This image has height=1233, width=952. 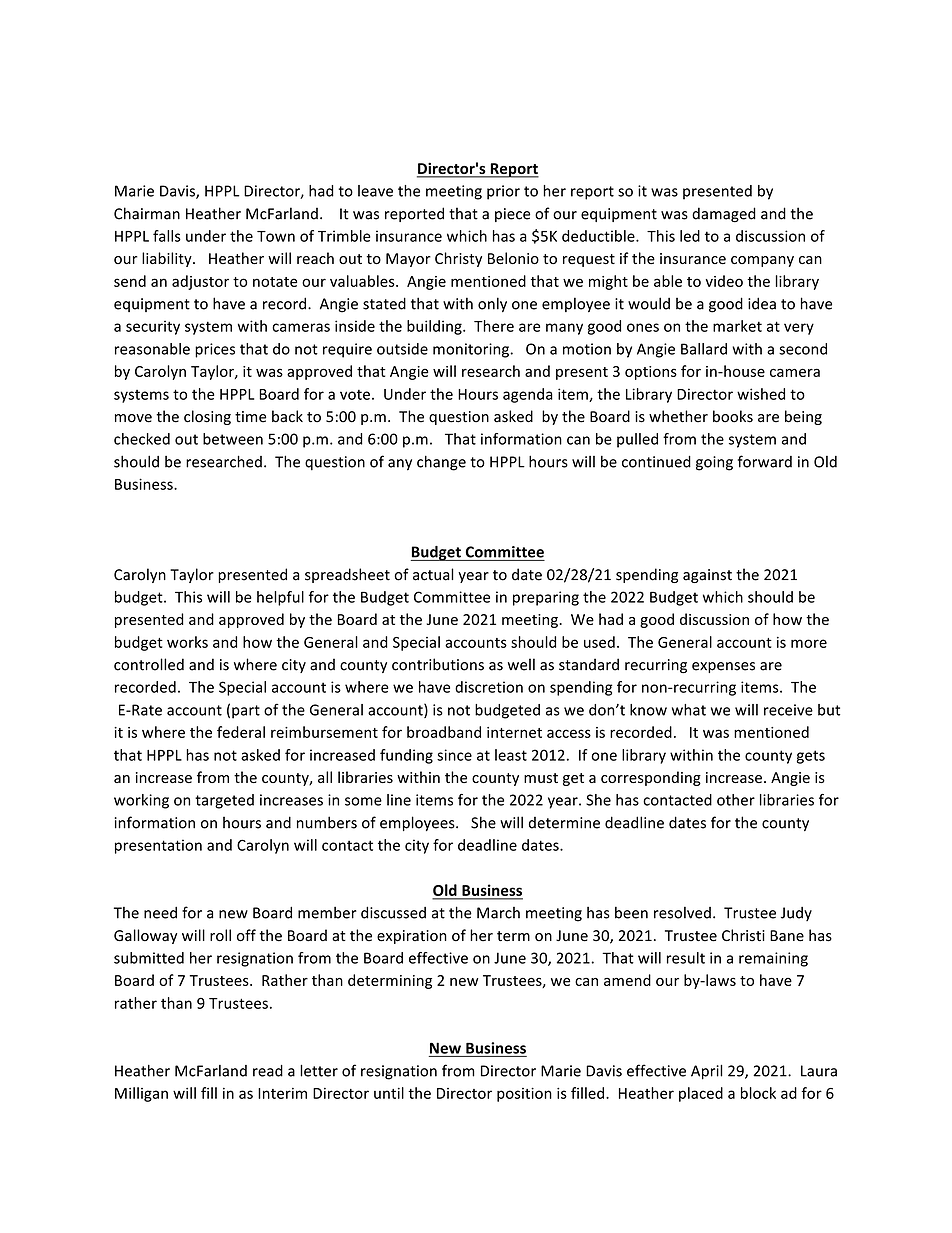 What do you see at coordinates (736, 800) in the image?
I see `other` at bounding box center [736, 800].
